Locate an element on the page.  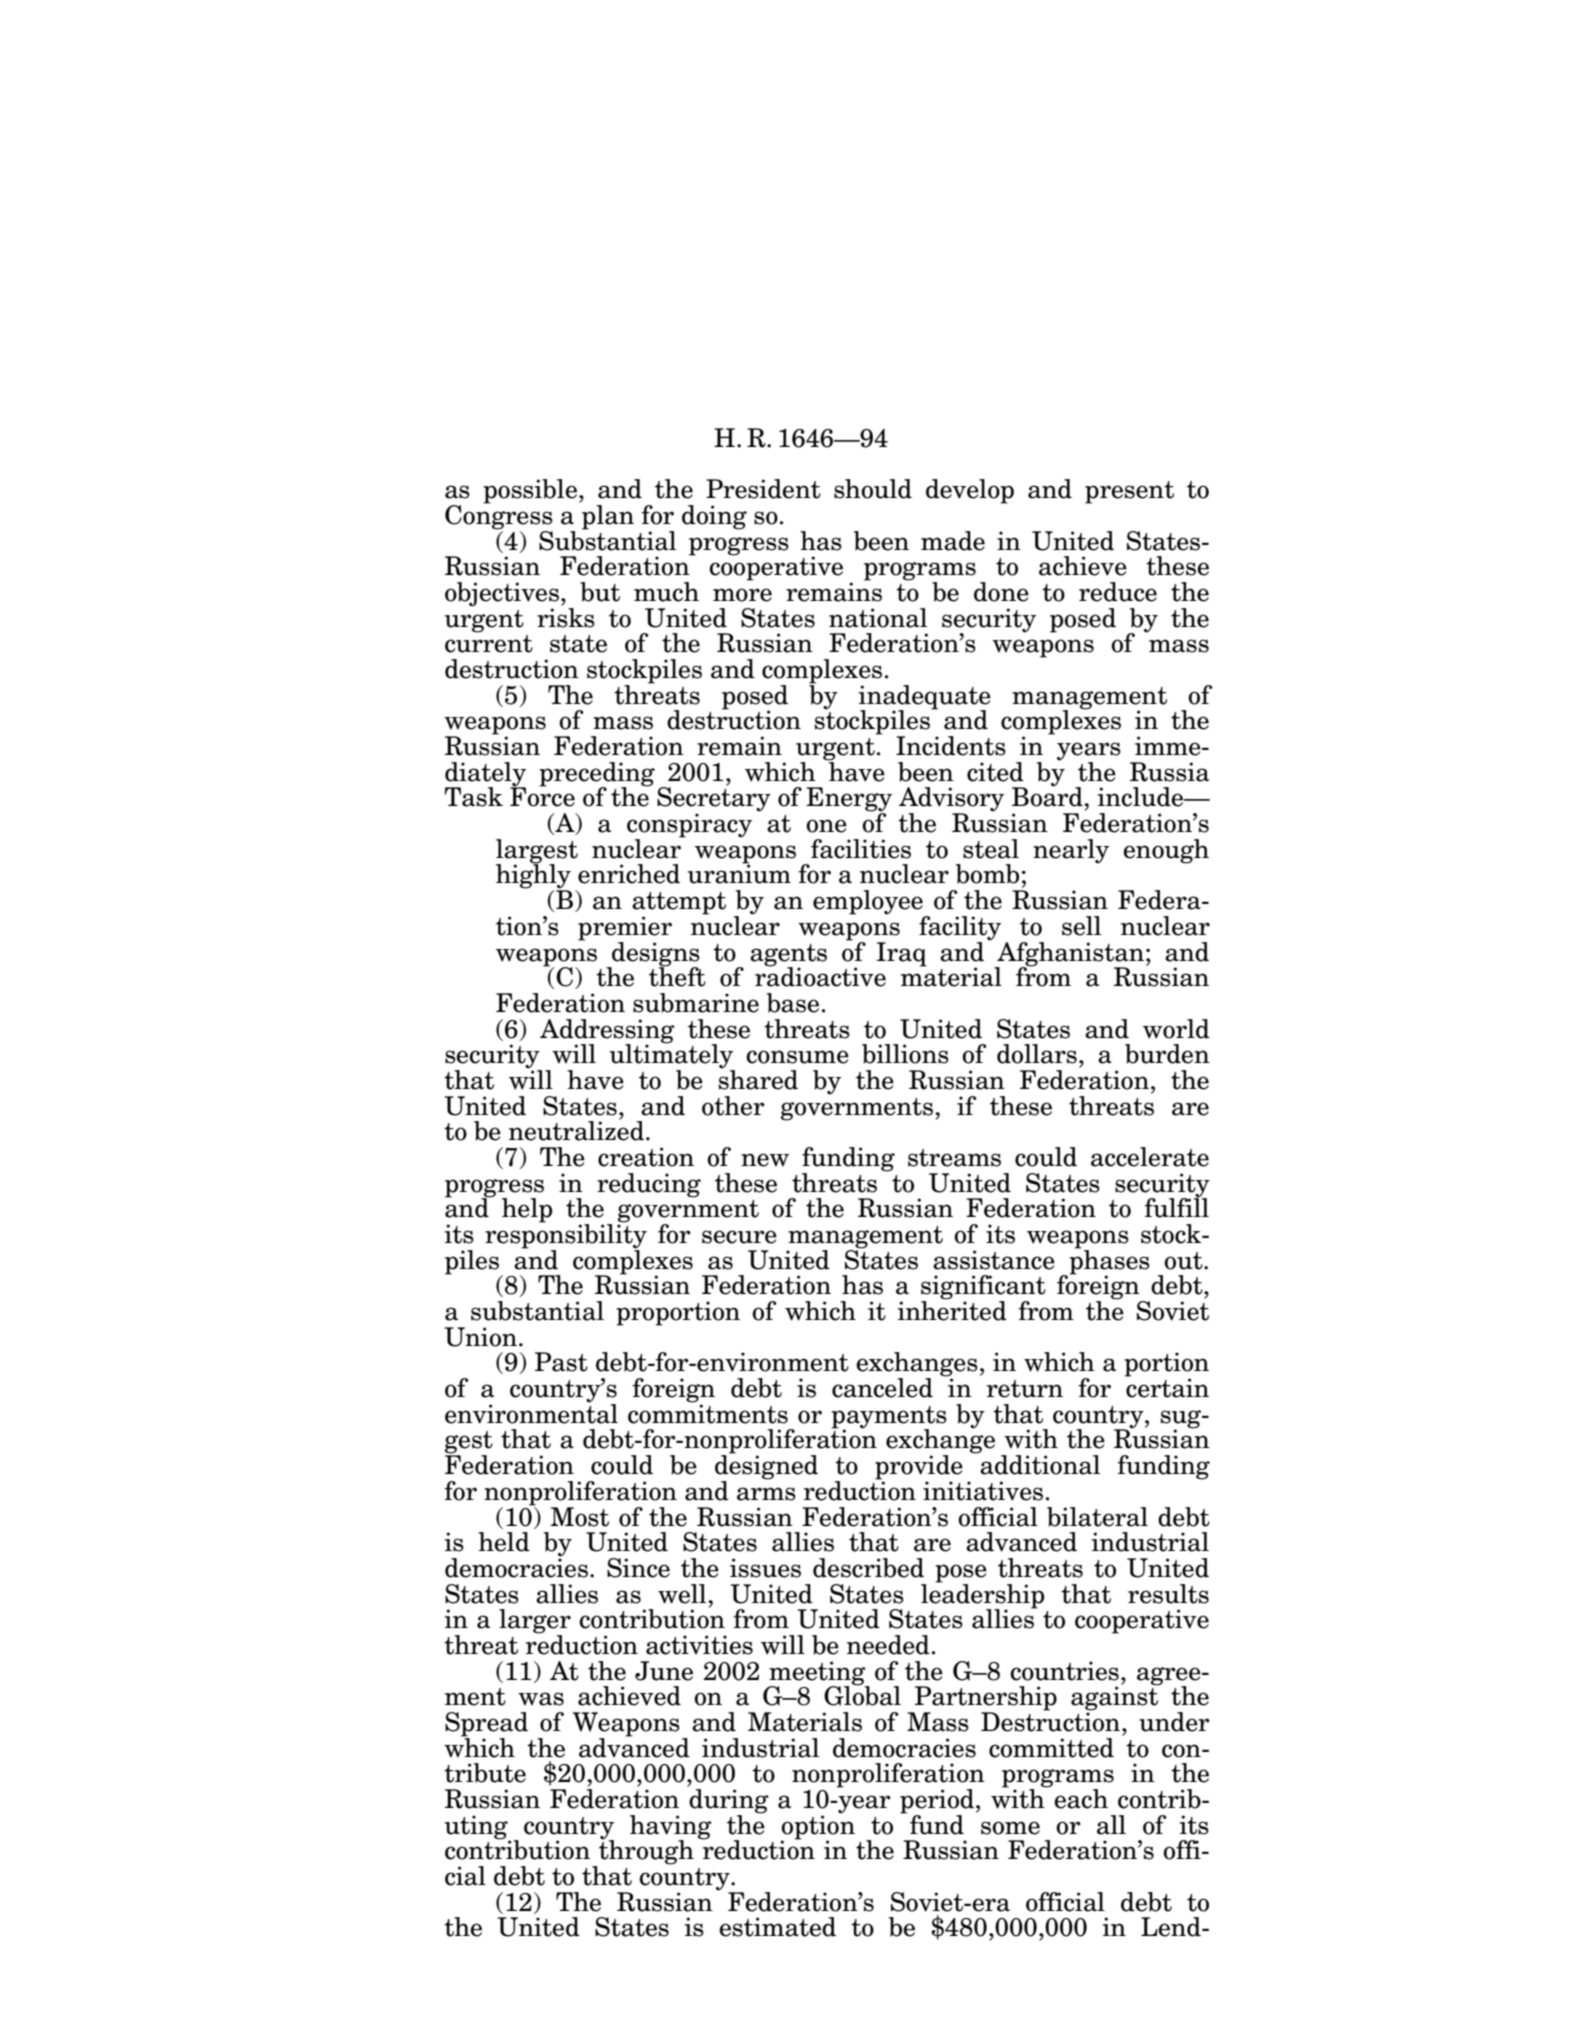
sell is located at coordinates (1081, 926).
